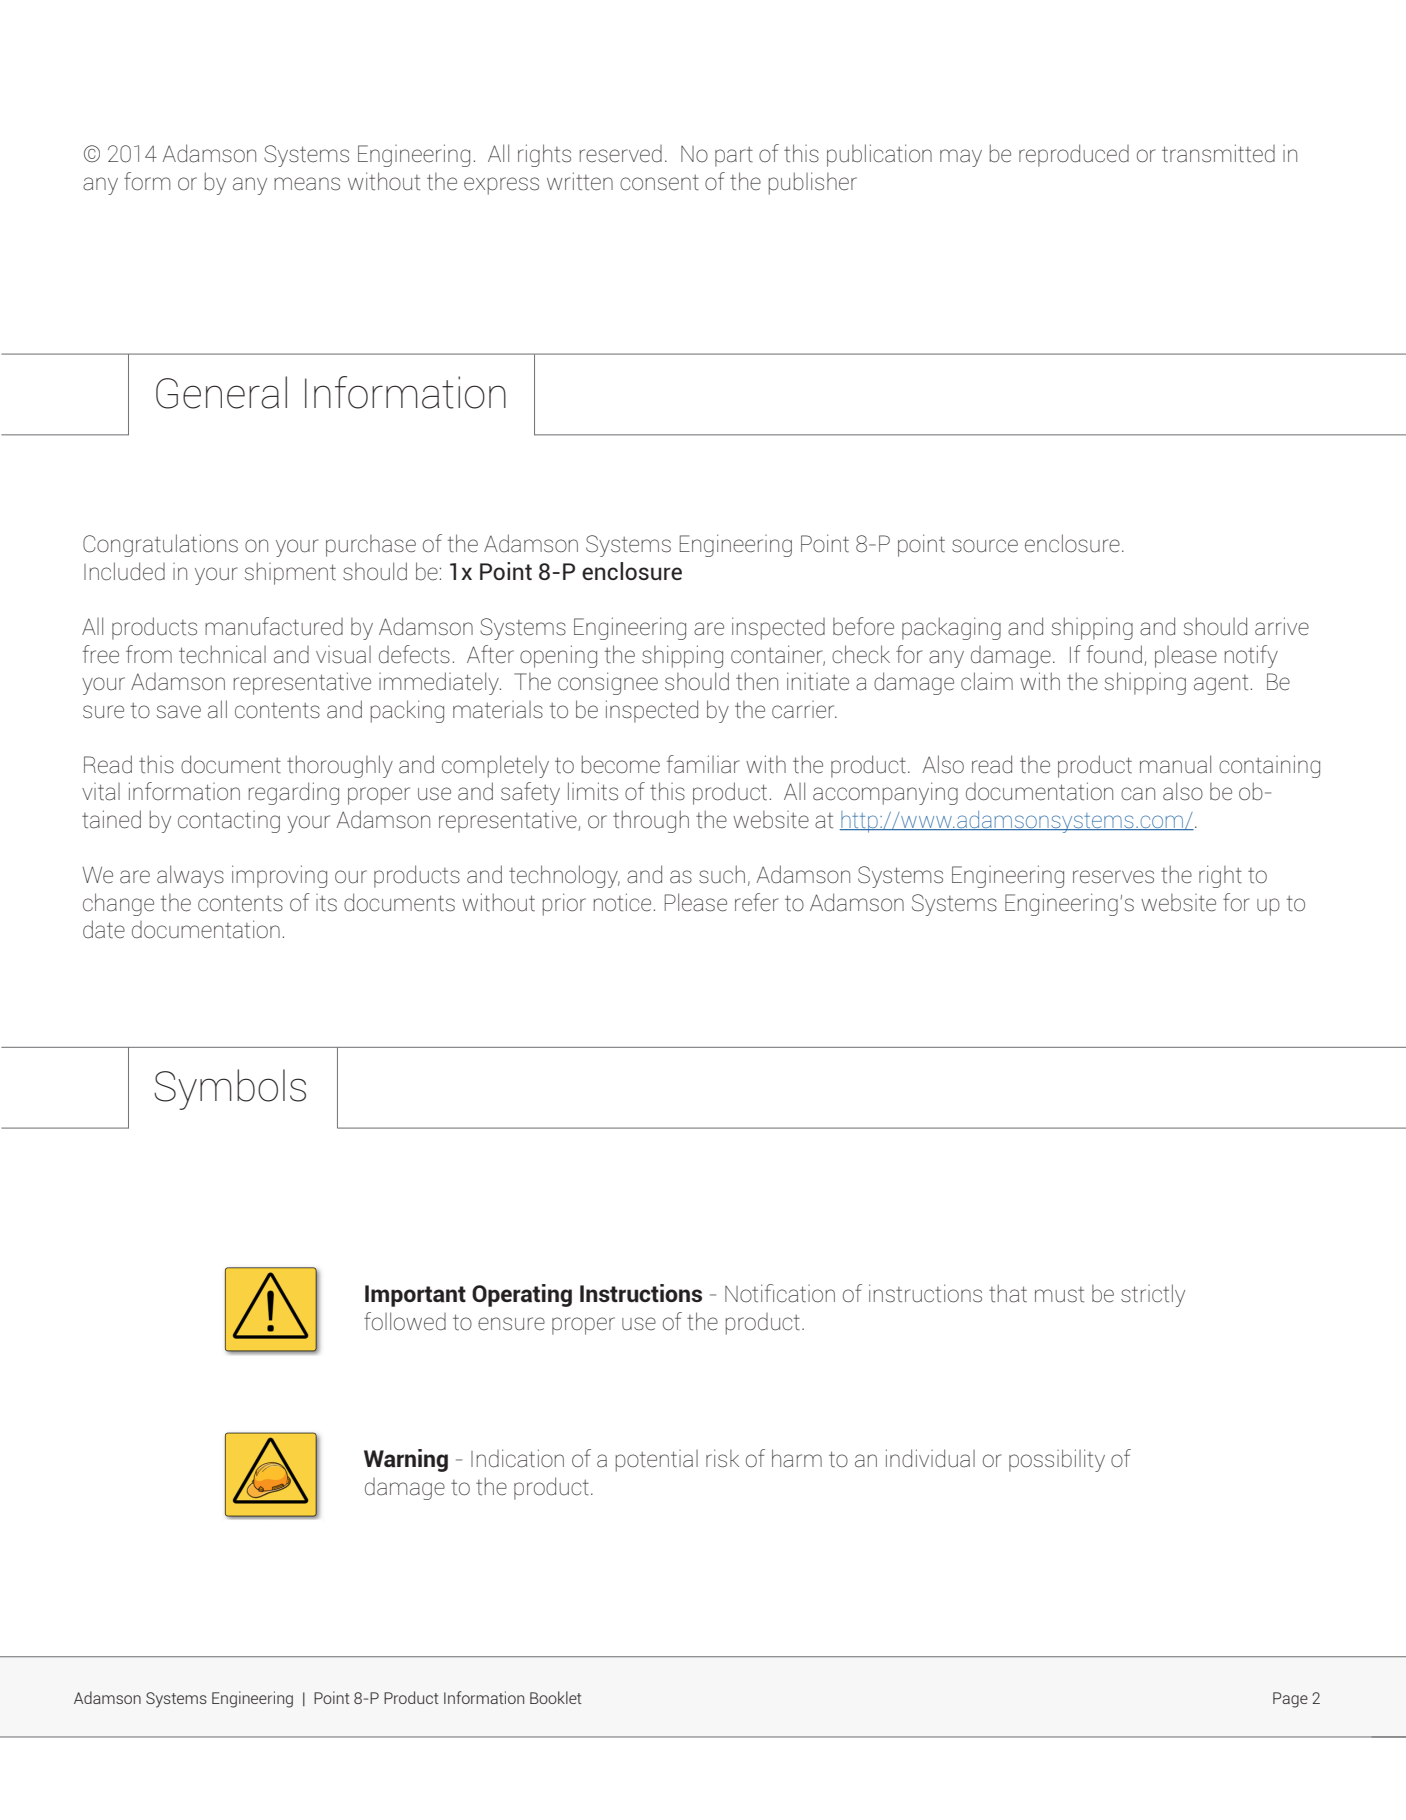 The height and width of the page is (1820, 1406). What do you see at coordinates (307, 184) in the page?
I see `means` at bounding box center [307, 184].
